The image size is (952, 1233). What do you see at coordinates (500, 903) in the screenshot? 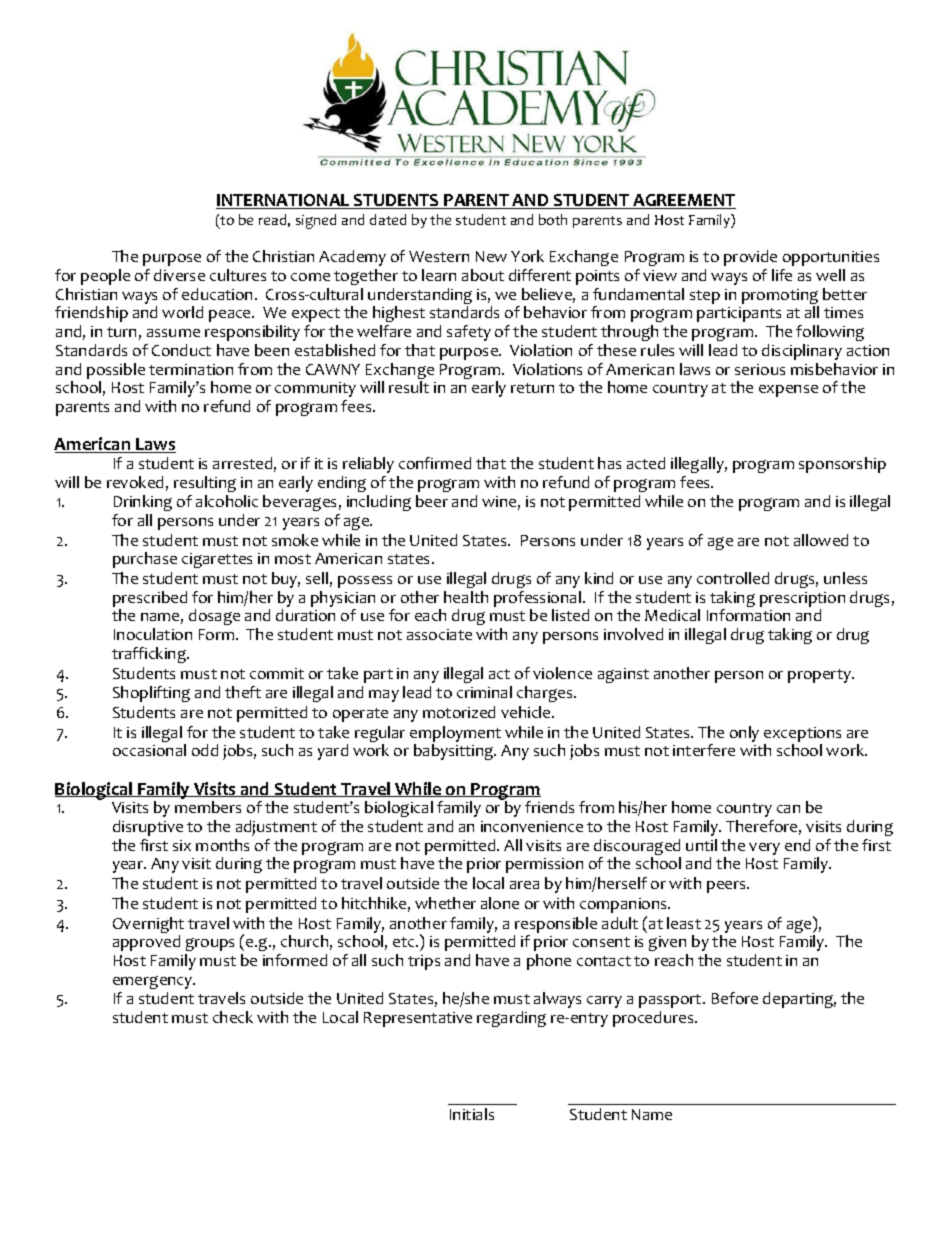
I see `alone` at bounding box center [500, 903].
